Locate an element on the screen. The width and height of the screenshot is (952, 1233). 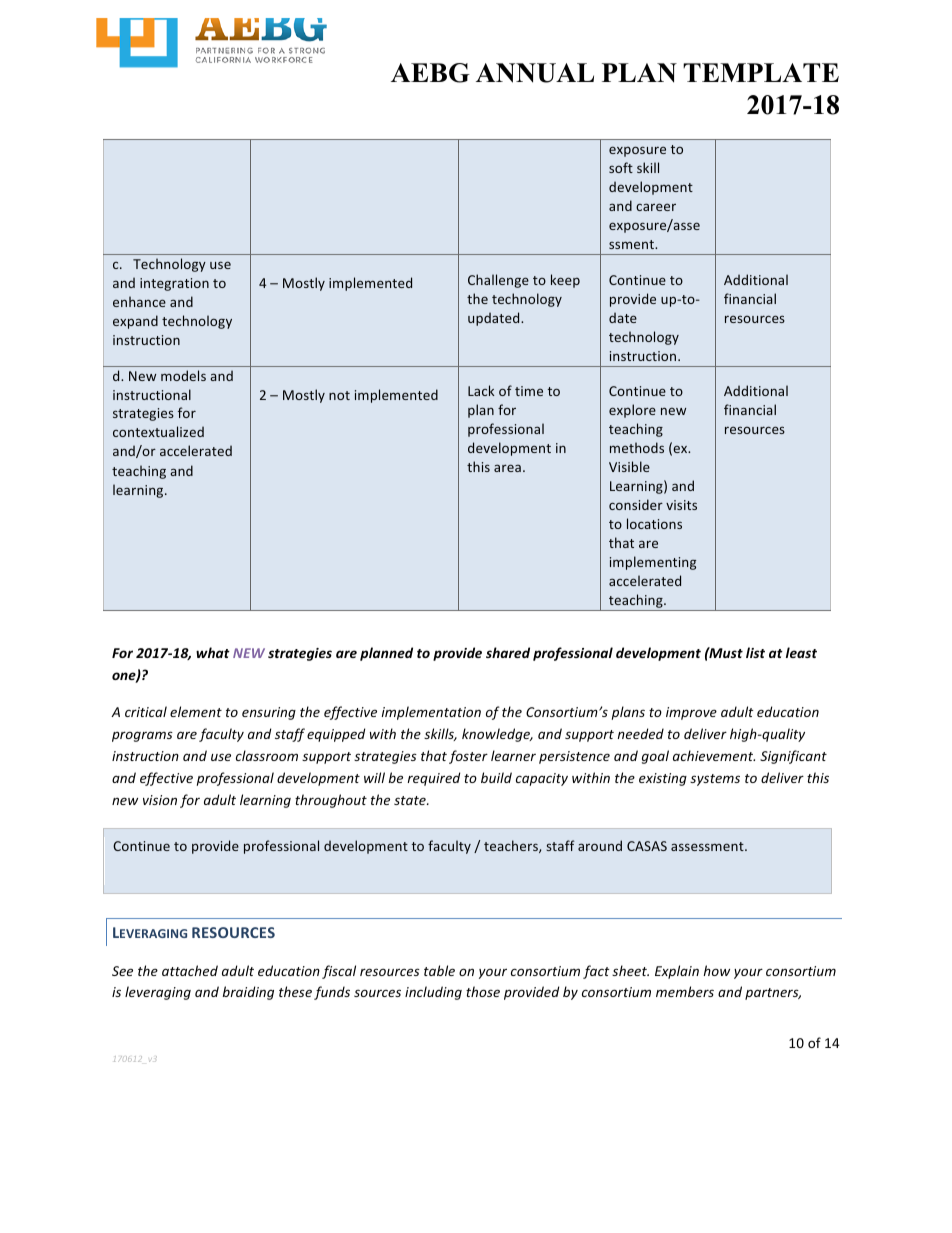
ANNUAL is located at coordinates (535, 73).
